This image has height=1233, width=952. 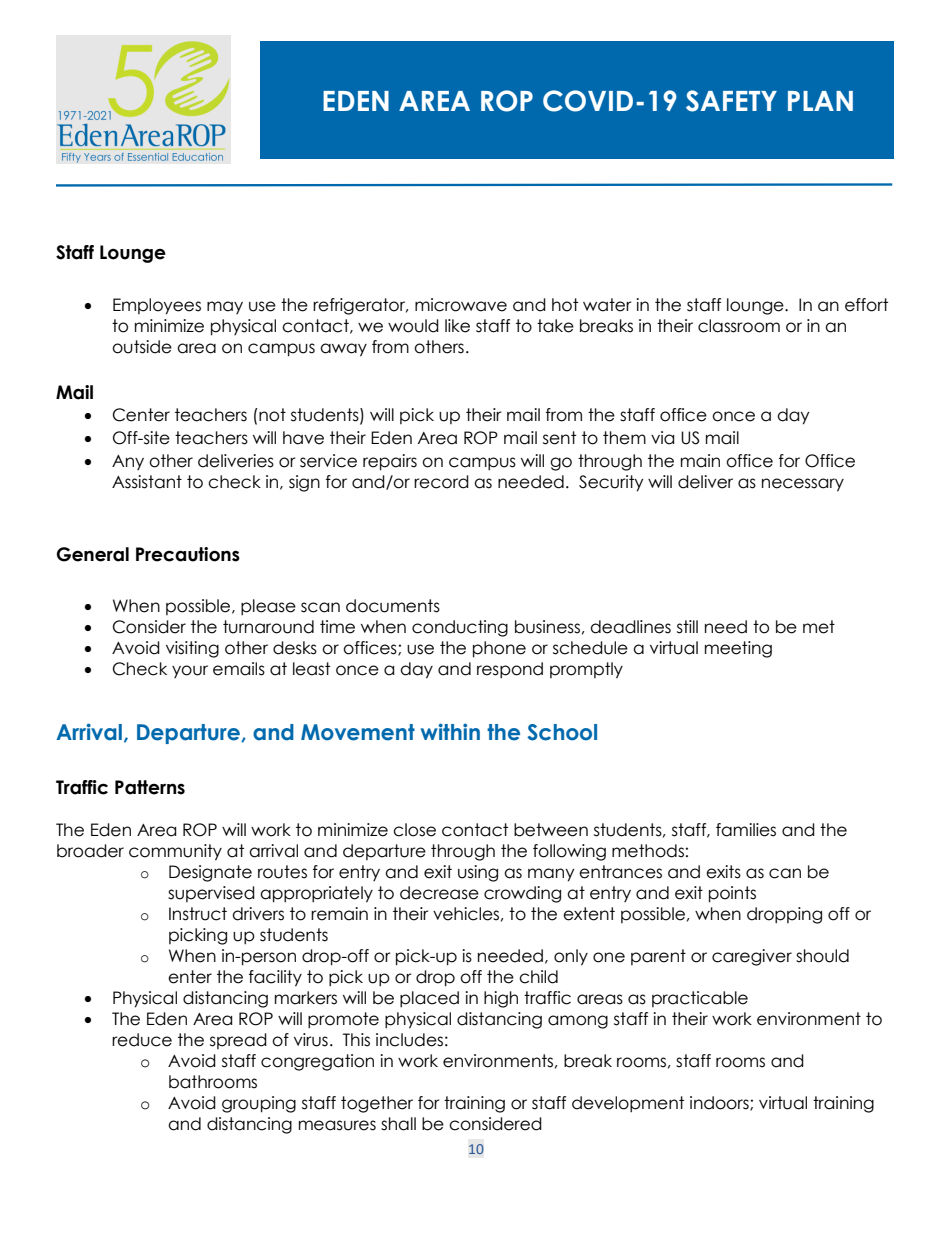 I want to click on grouping, so click(x=259, y=1104).
